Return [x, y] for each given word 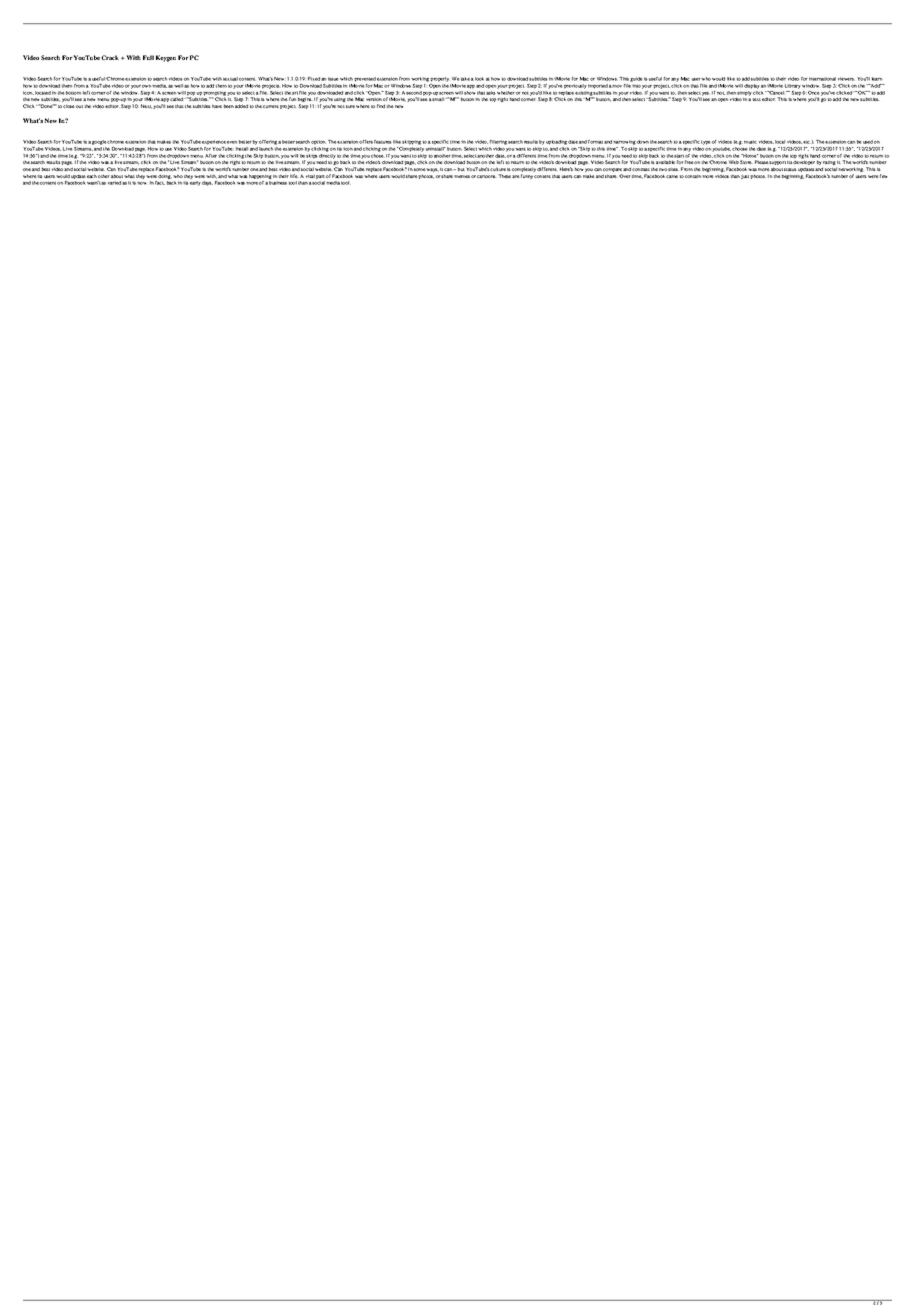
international [822, 79]
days [207, 183]
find [381, 106]
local [780, 142]
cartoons [487, 176]
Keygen [166, 58]
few [884, 176]
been [229, 106]
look [479, 79]
